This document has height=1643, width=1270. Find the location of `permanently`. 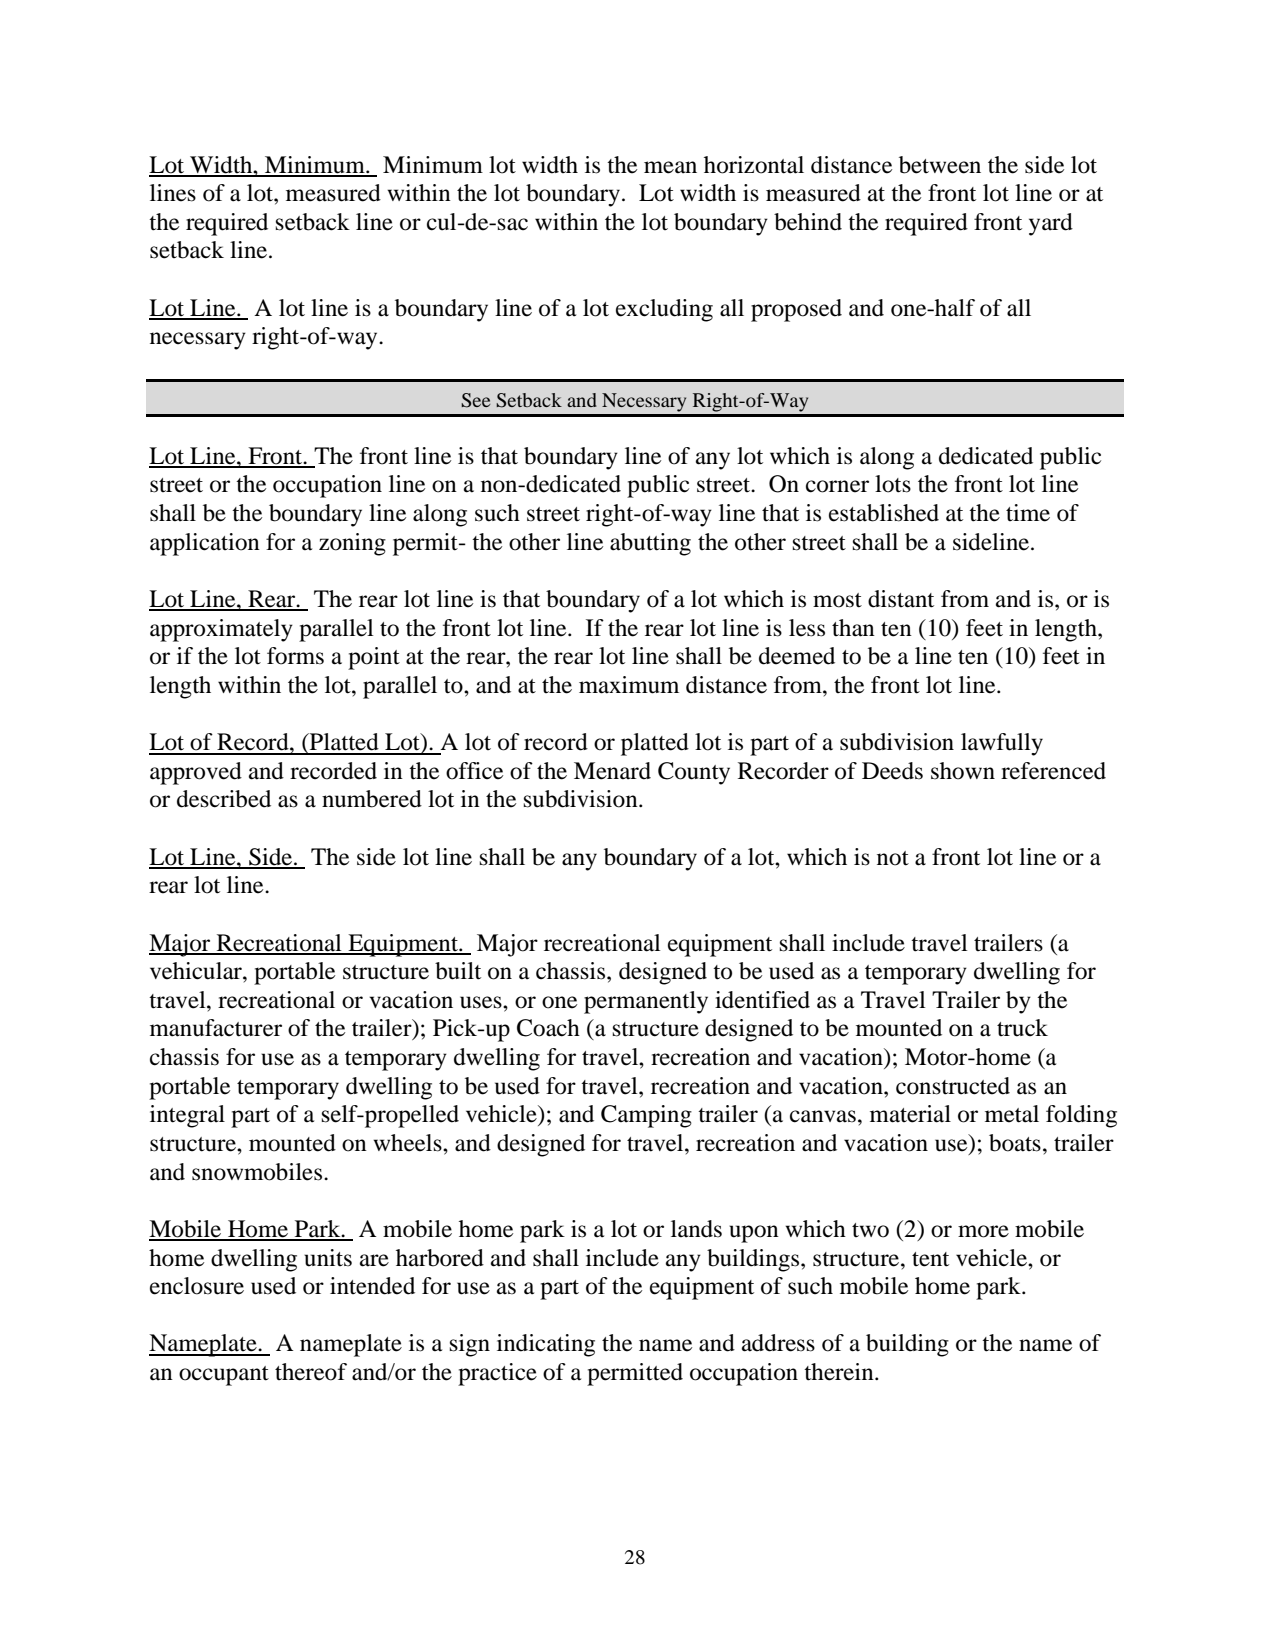

permanently is located at coordinates (646, 1002).
